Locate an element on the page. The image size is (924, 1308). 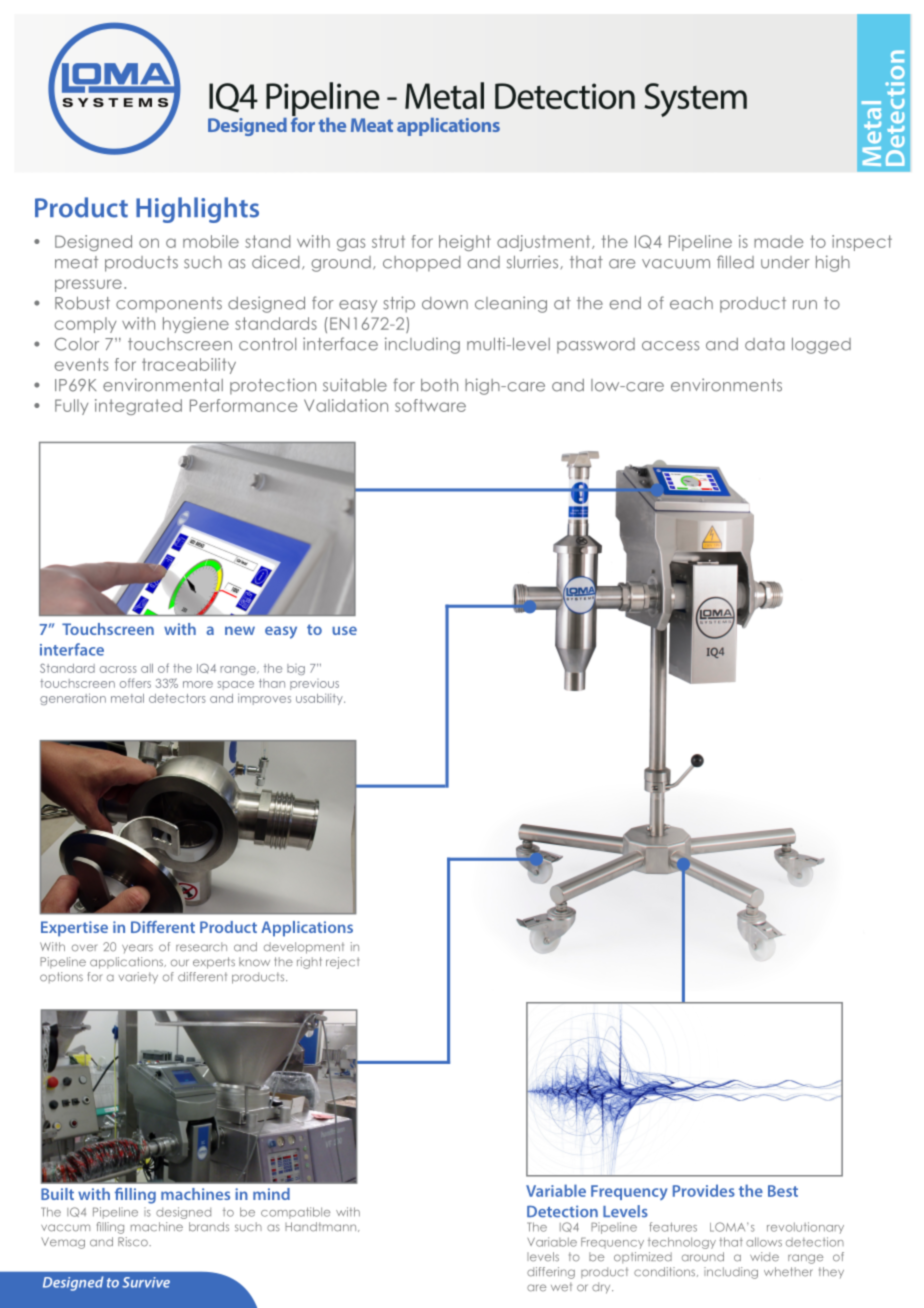
System is located at coordinates (695, 100).
